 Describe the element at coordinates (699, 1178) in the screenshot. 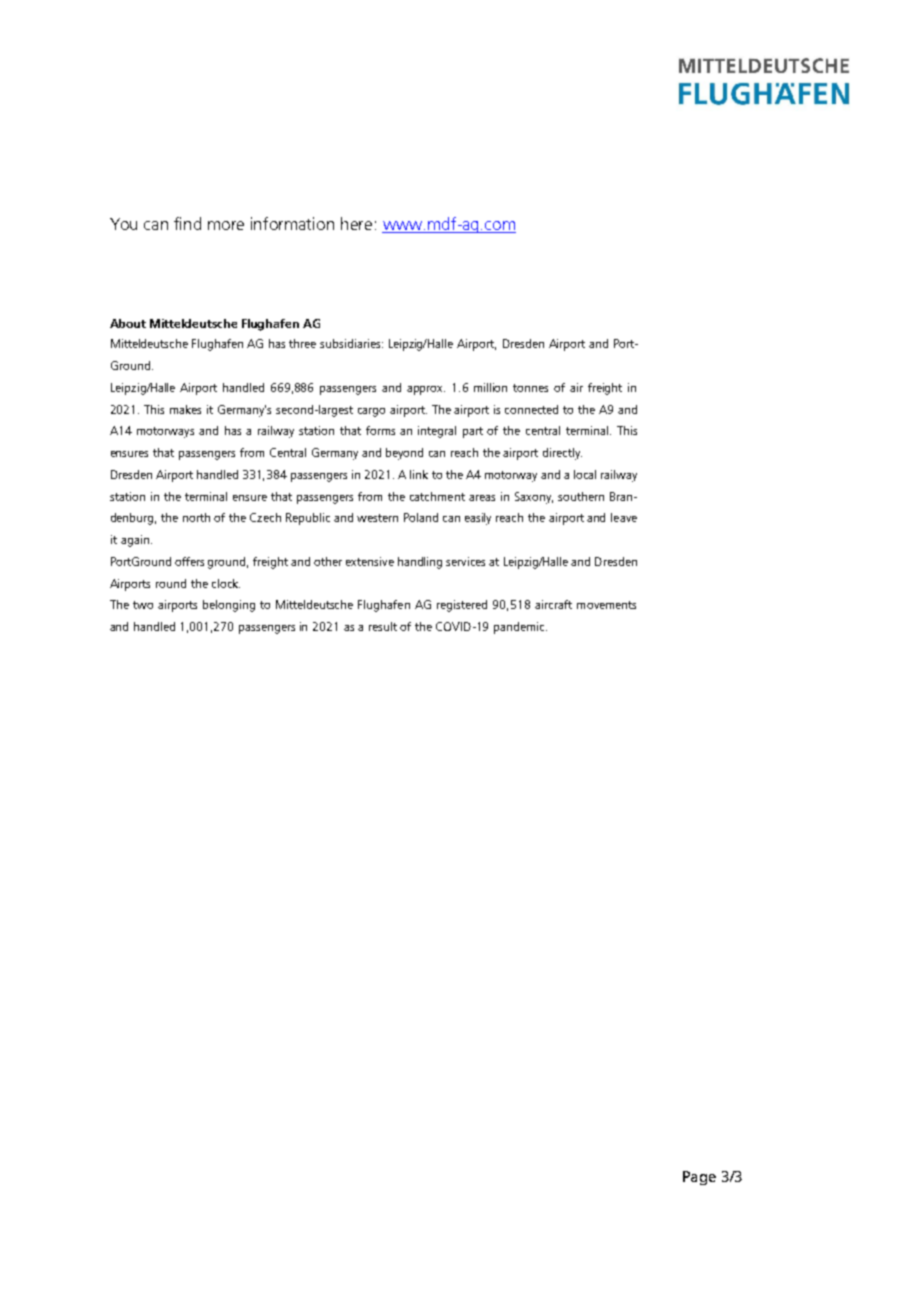

I see `Page` at that location.
